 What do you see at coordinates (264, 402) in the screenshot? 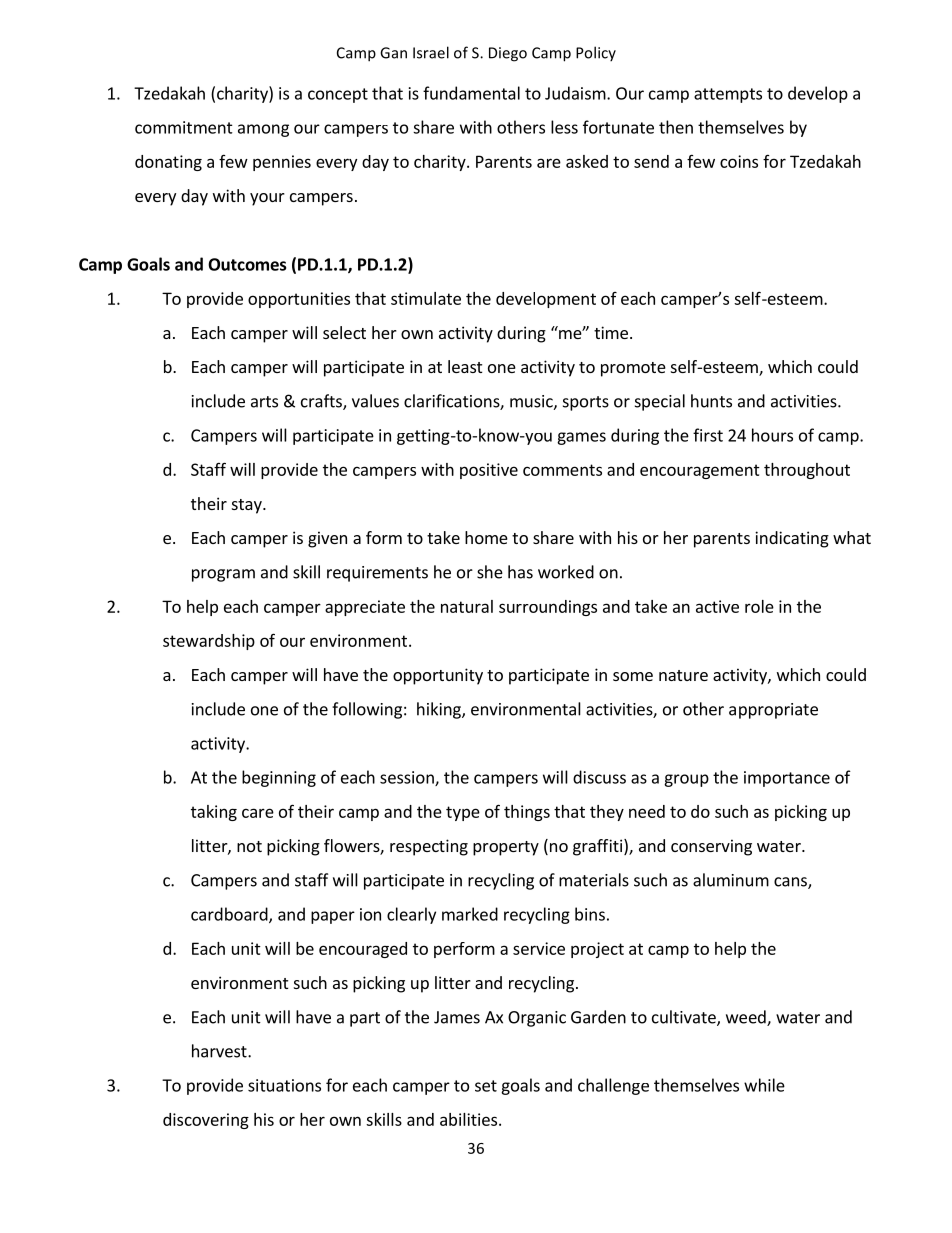
I see `arts` at bounding box center [264, 402].
